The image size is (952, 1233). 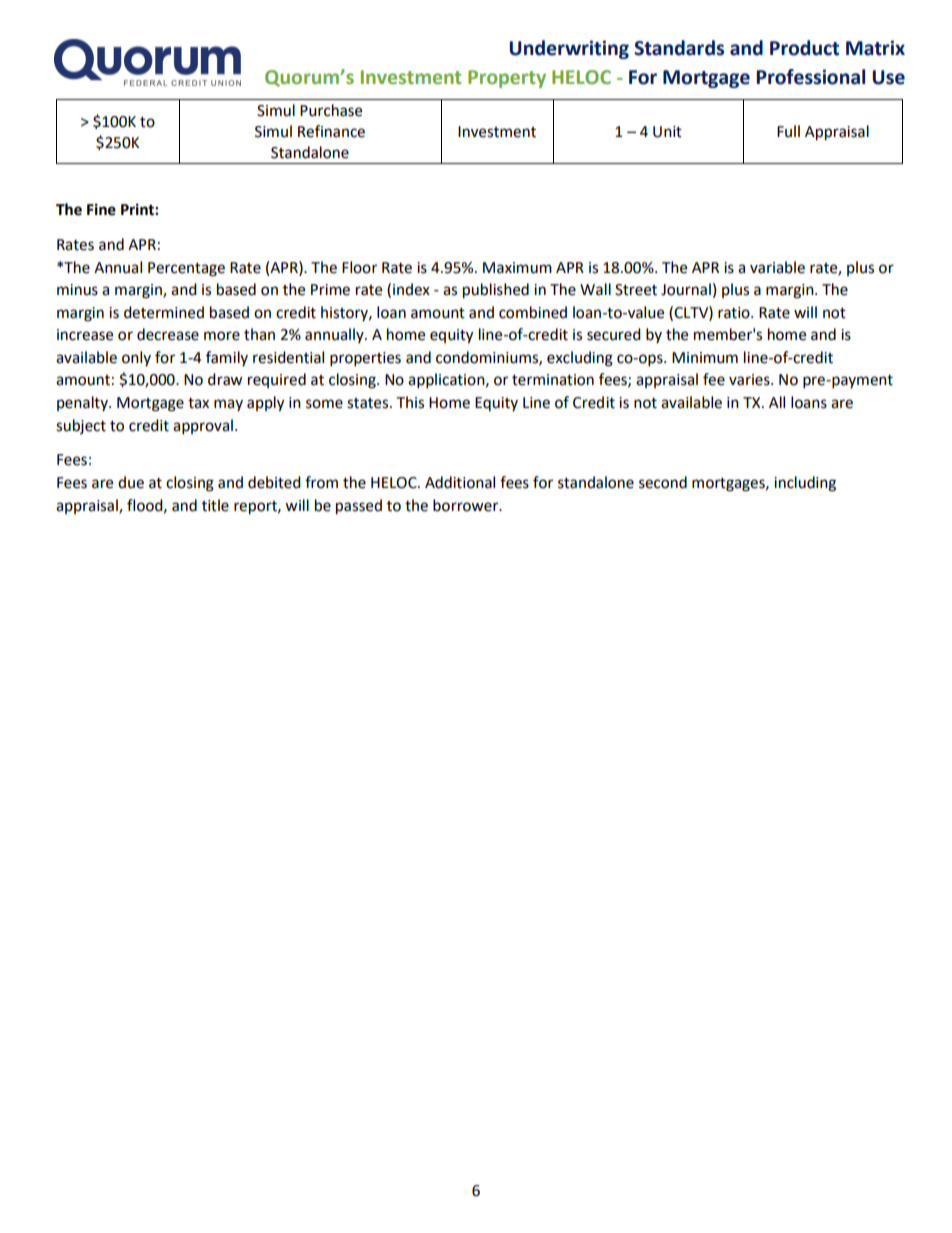 What do you see at coordinates (804, 48) in the screenshot?
I see `Product` at bounding box center [804, 48].
